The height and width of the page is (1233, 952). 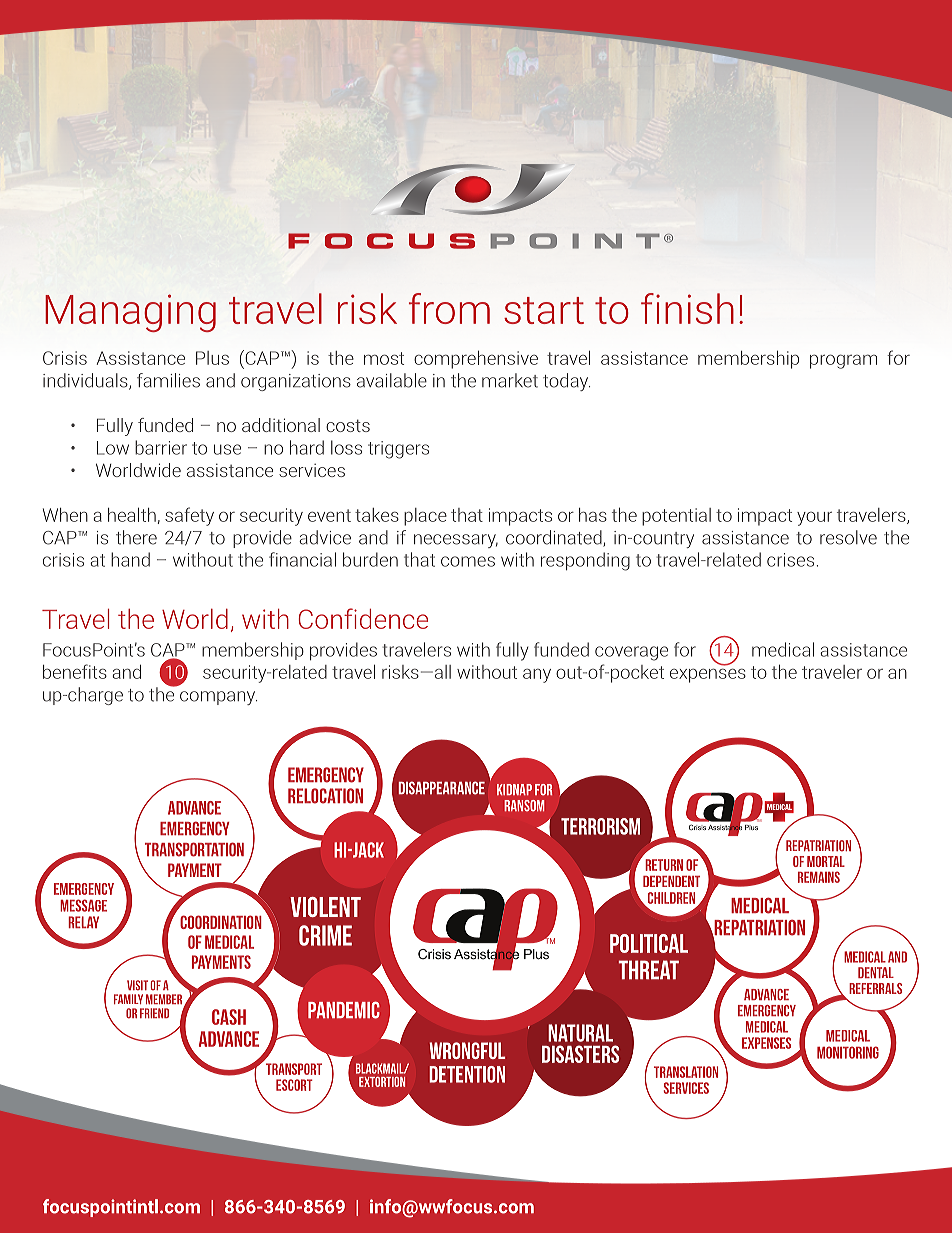 I want to click on Friend, so click(x=154, y=1013).
